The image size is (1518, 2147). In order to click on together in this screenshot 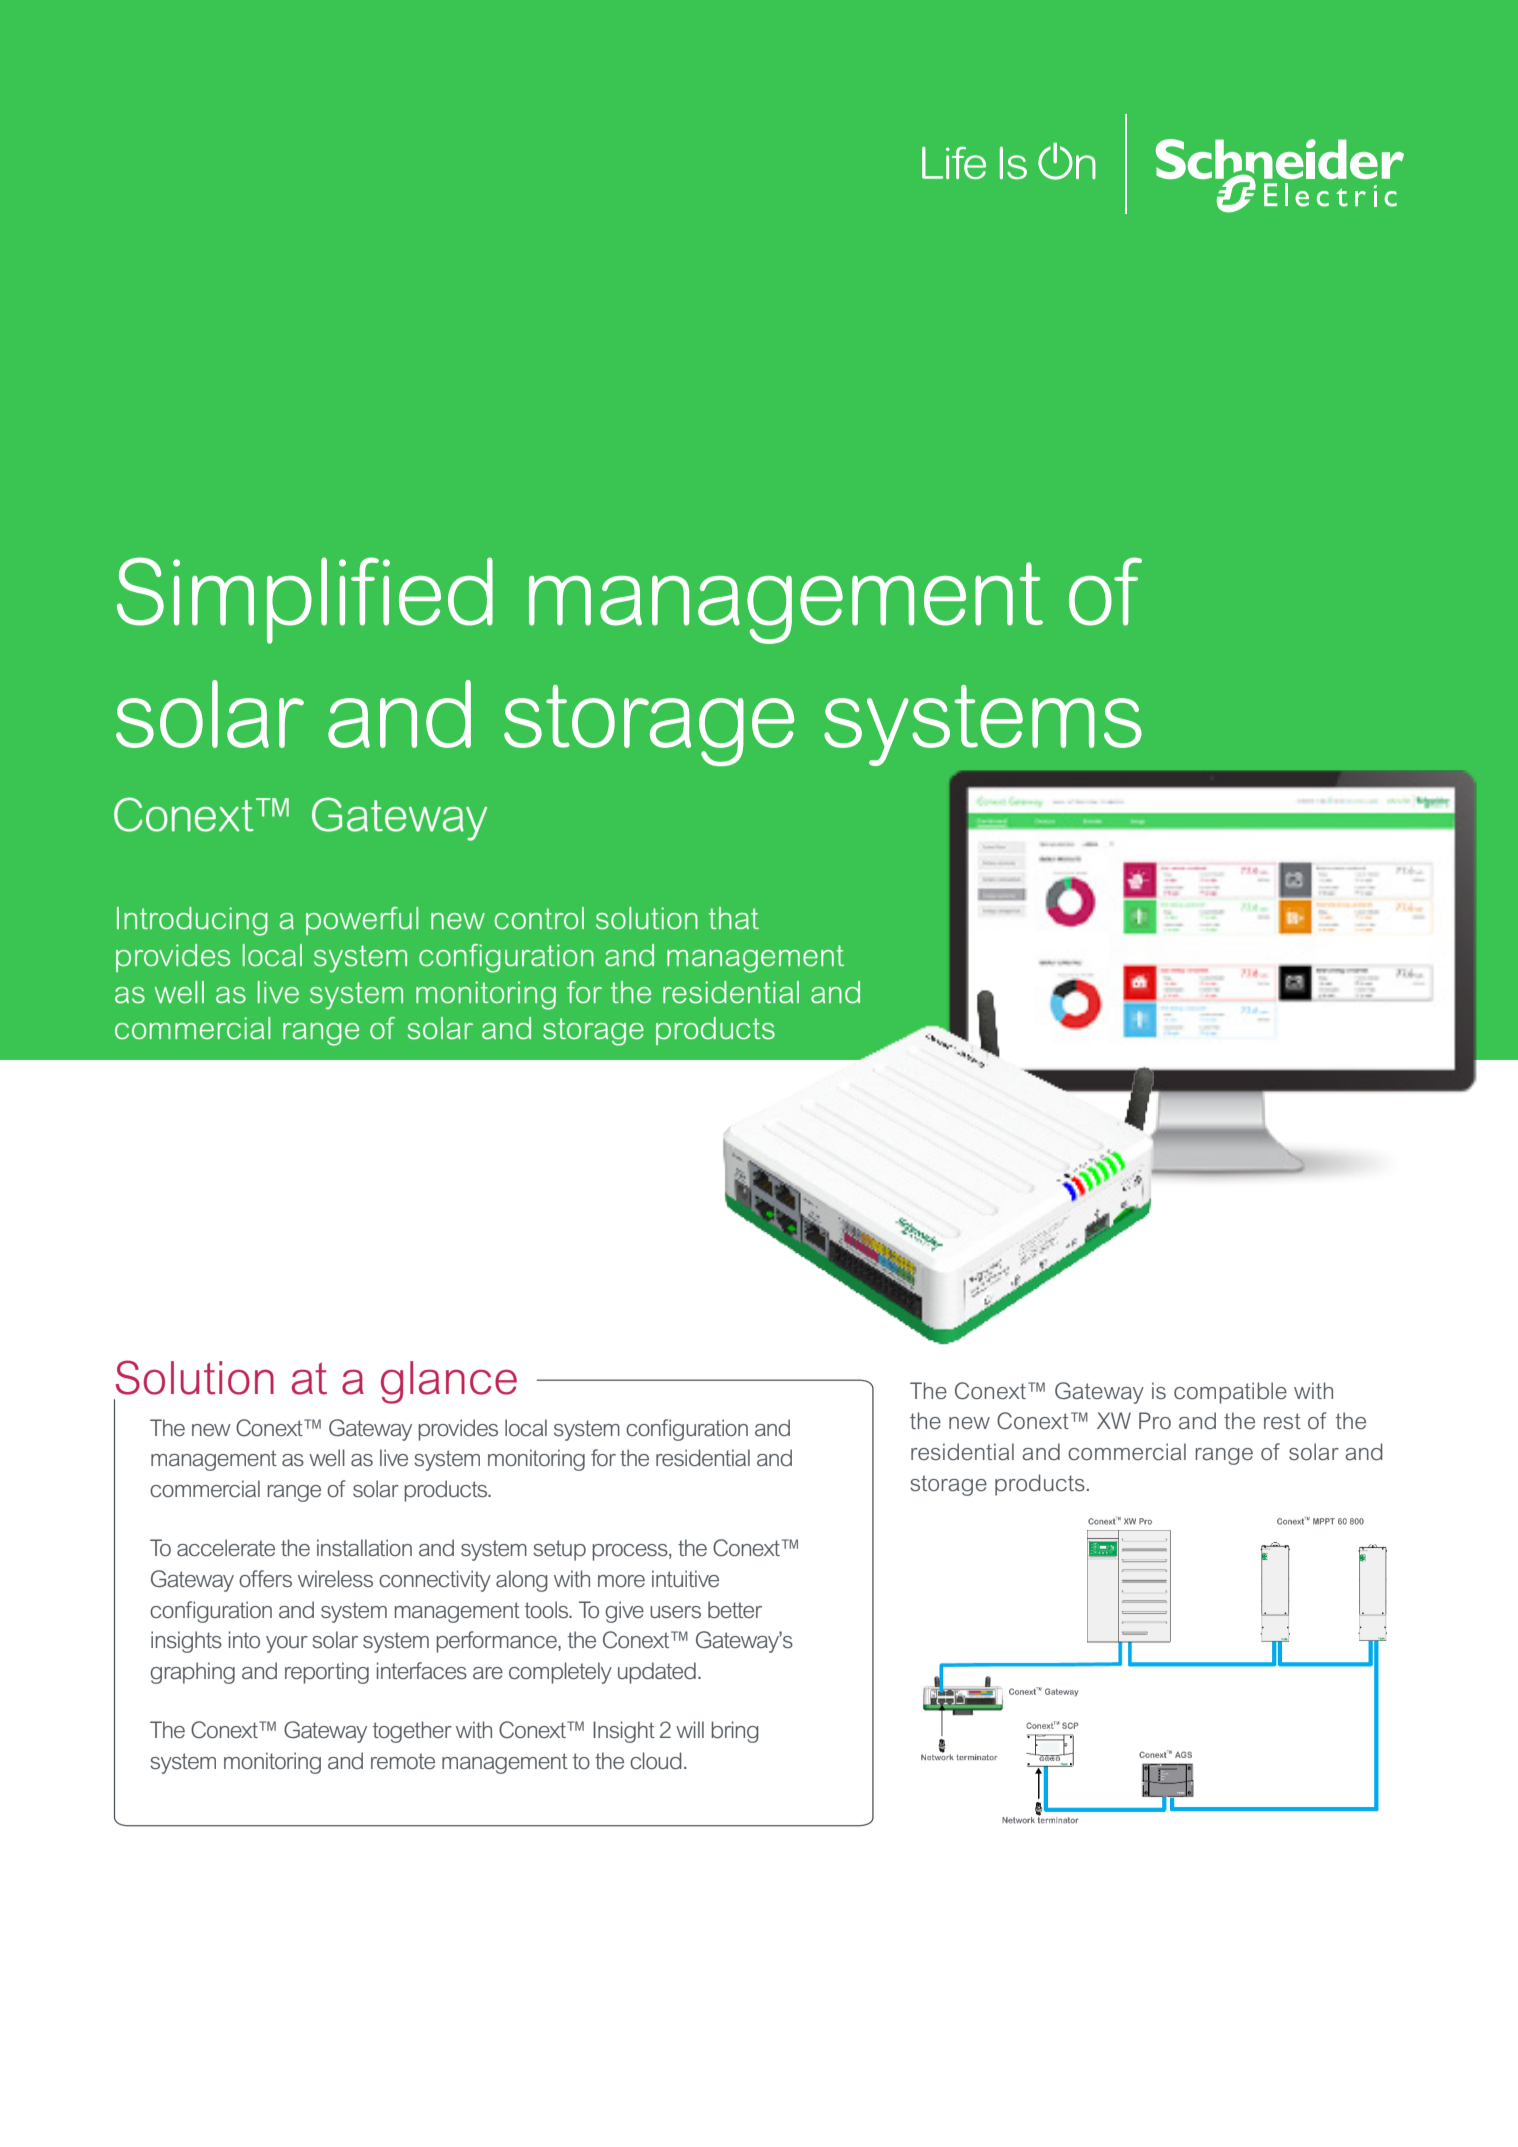, I will do `click(412, 1732)`.
